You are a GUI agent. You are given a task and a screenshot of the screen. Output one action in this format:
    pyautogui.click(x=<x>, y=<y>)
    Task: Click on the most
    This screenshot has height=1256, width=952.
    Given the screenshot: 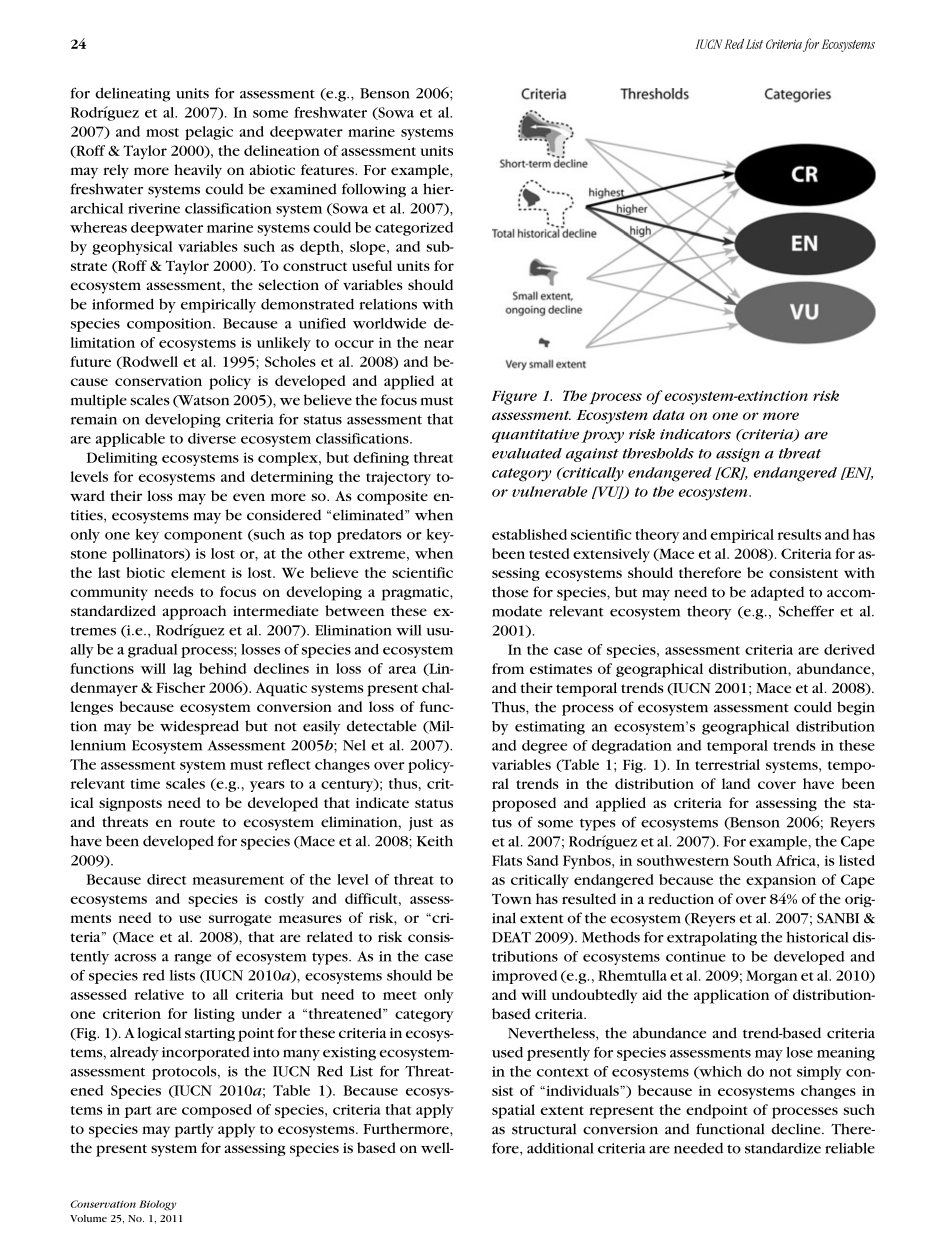 What is the action you would take?
    pyautogui.click(x=162, y=132)
